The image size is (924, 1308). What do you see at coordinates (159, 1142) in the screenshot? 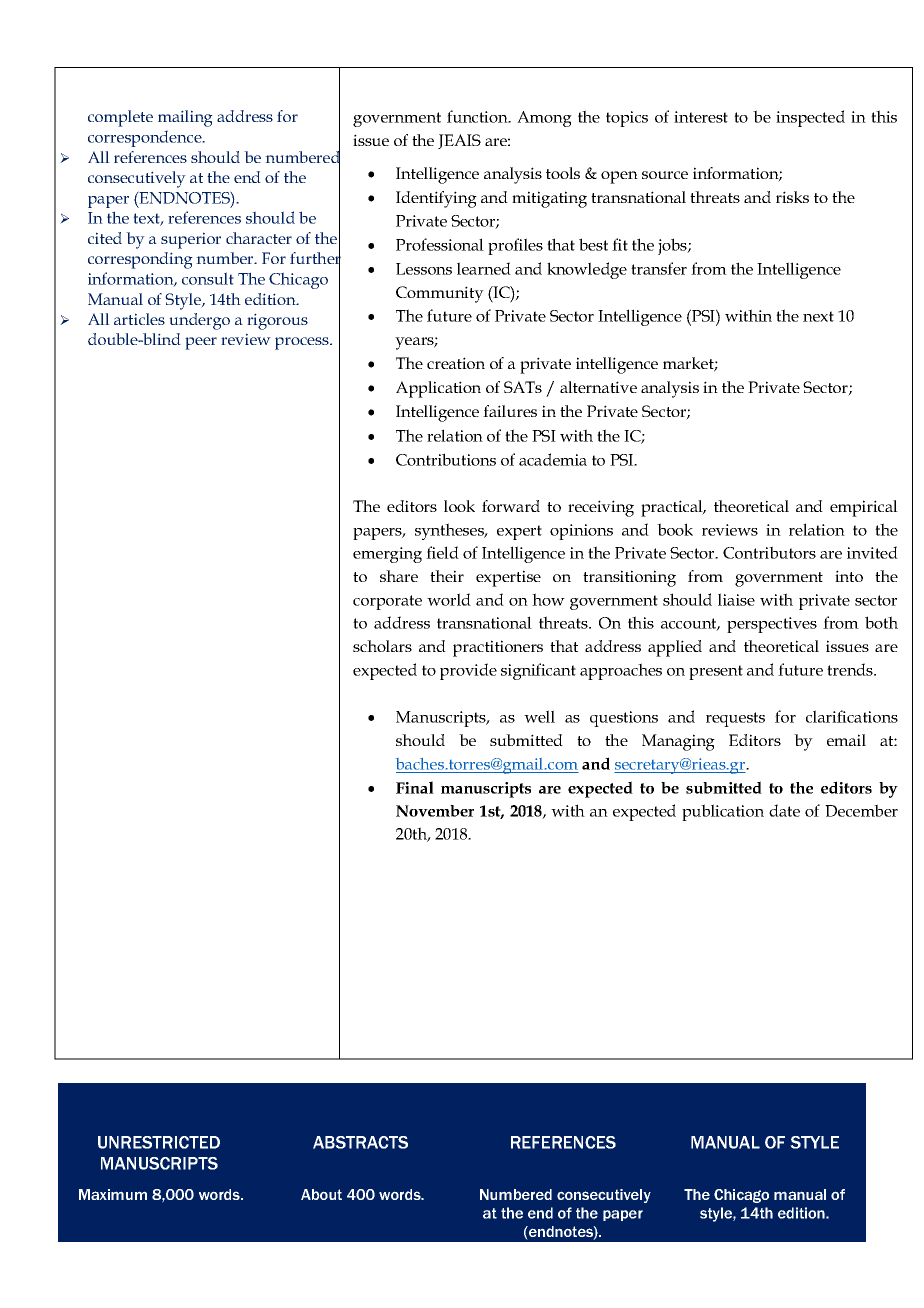
I see `UNRESTRICTED` at bounding box center [159, 1142].
